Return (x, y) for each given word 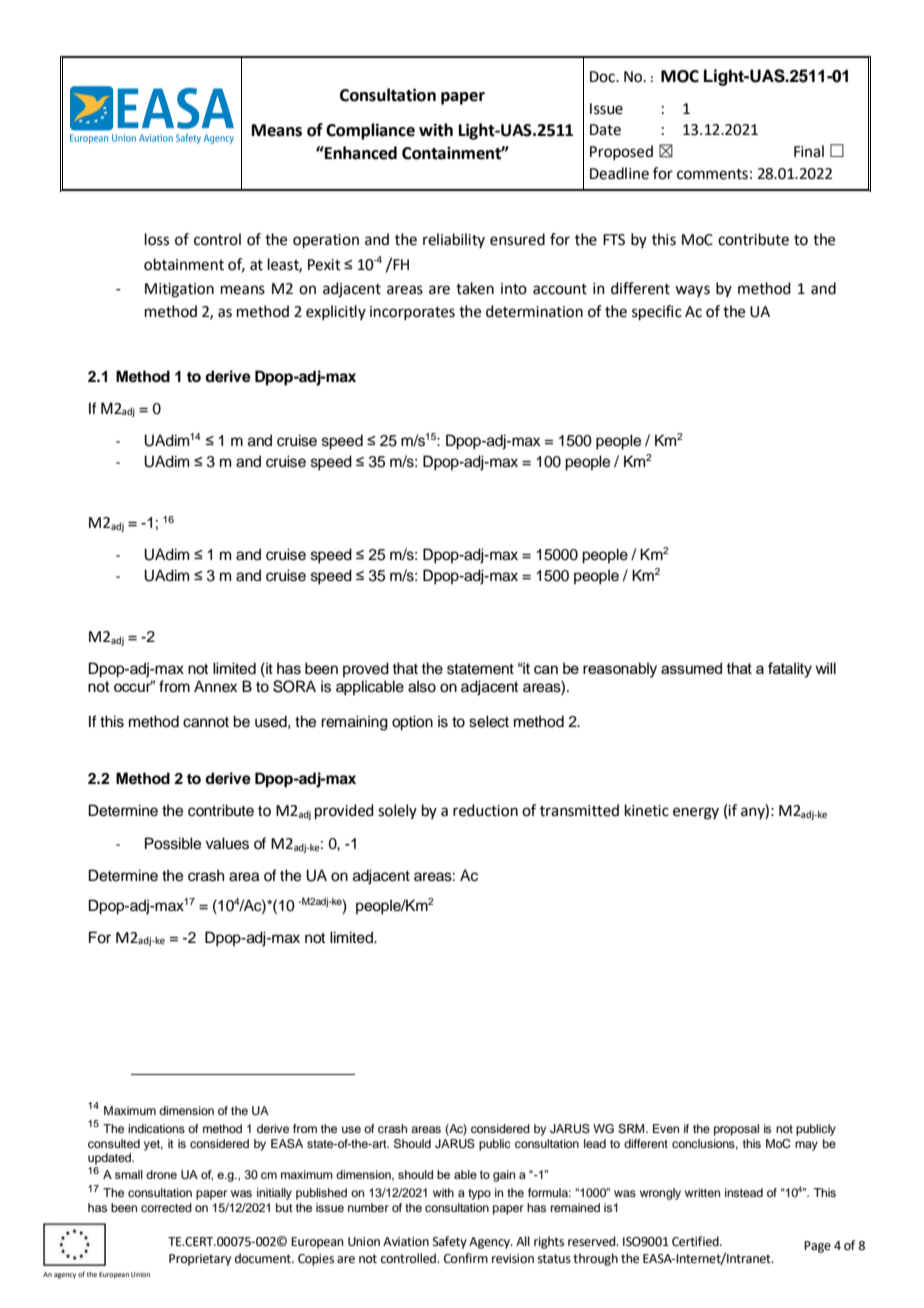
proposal (736, 1130)
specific (657, 312)
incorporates (412, 313)
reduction (485, 810)
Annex (215, 686)
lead (595, 1143)
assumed (691, 668)
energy (696, 813)
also (422, 686)
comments (712, 174)
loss (157, 239)
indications (156, 1128)
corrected (166, 1207)
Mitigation (179, 290)
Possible (173, 843)
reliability (454, 240)
